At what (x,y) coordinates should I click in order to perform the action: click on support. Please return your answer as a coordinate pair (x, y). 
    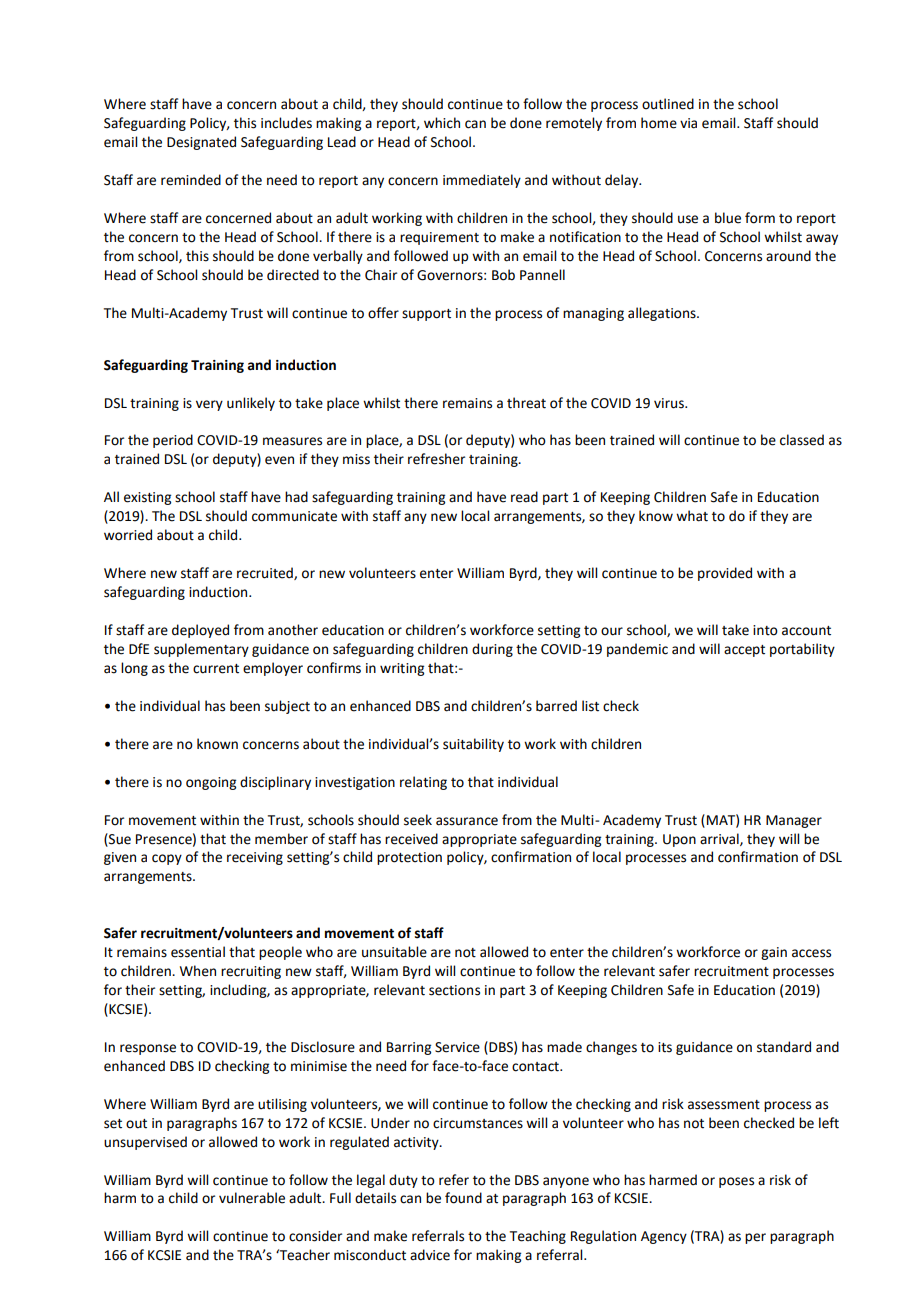
    Looking at the image, I should click on (426, 315).
